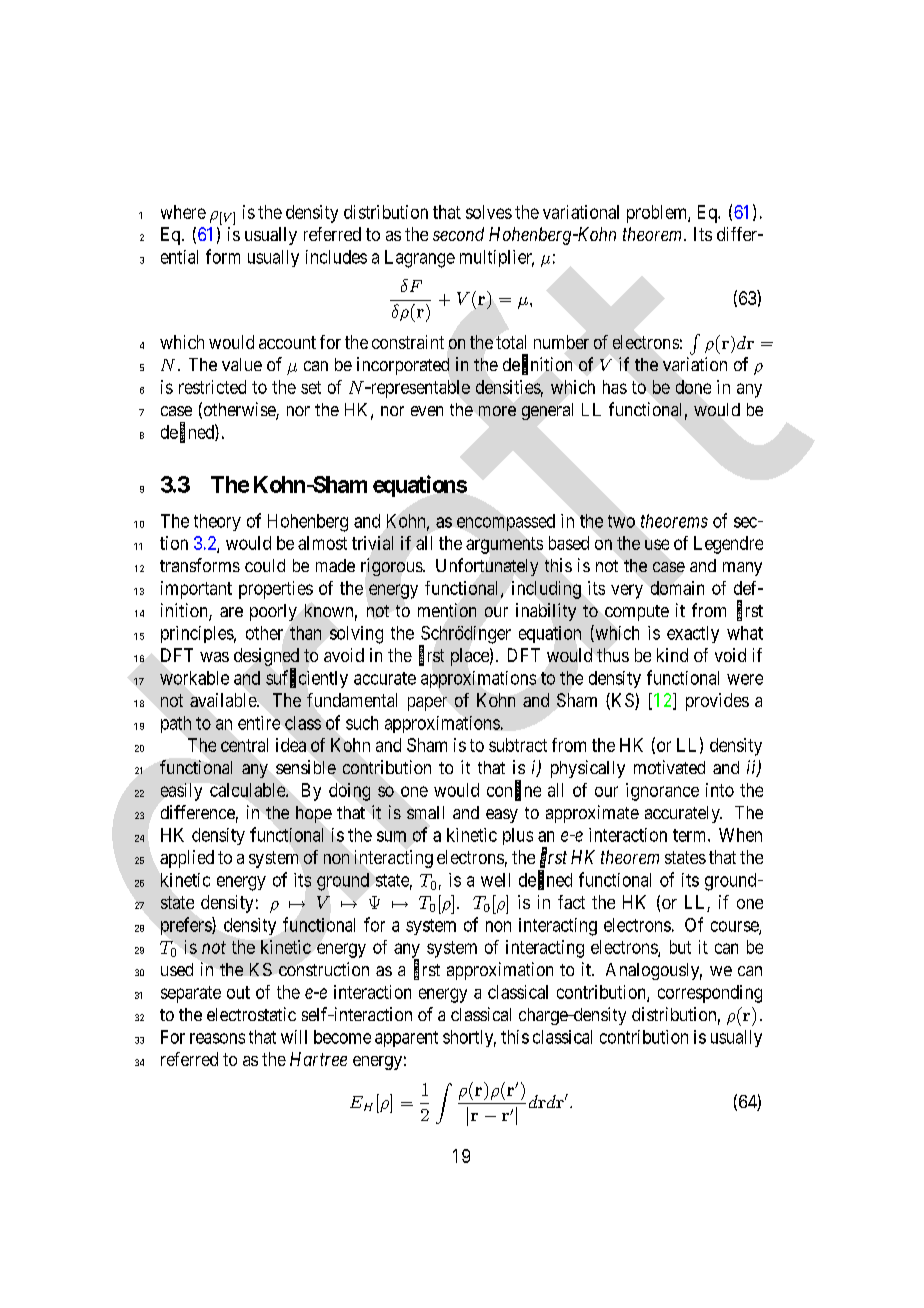  What do you see at coordinates (244, 745) in the screenshot?
I see `central` at bounding box center [244, 745].
